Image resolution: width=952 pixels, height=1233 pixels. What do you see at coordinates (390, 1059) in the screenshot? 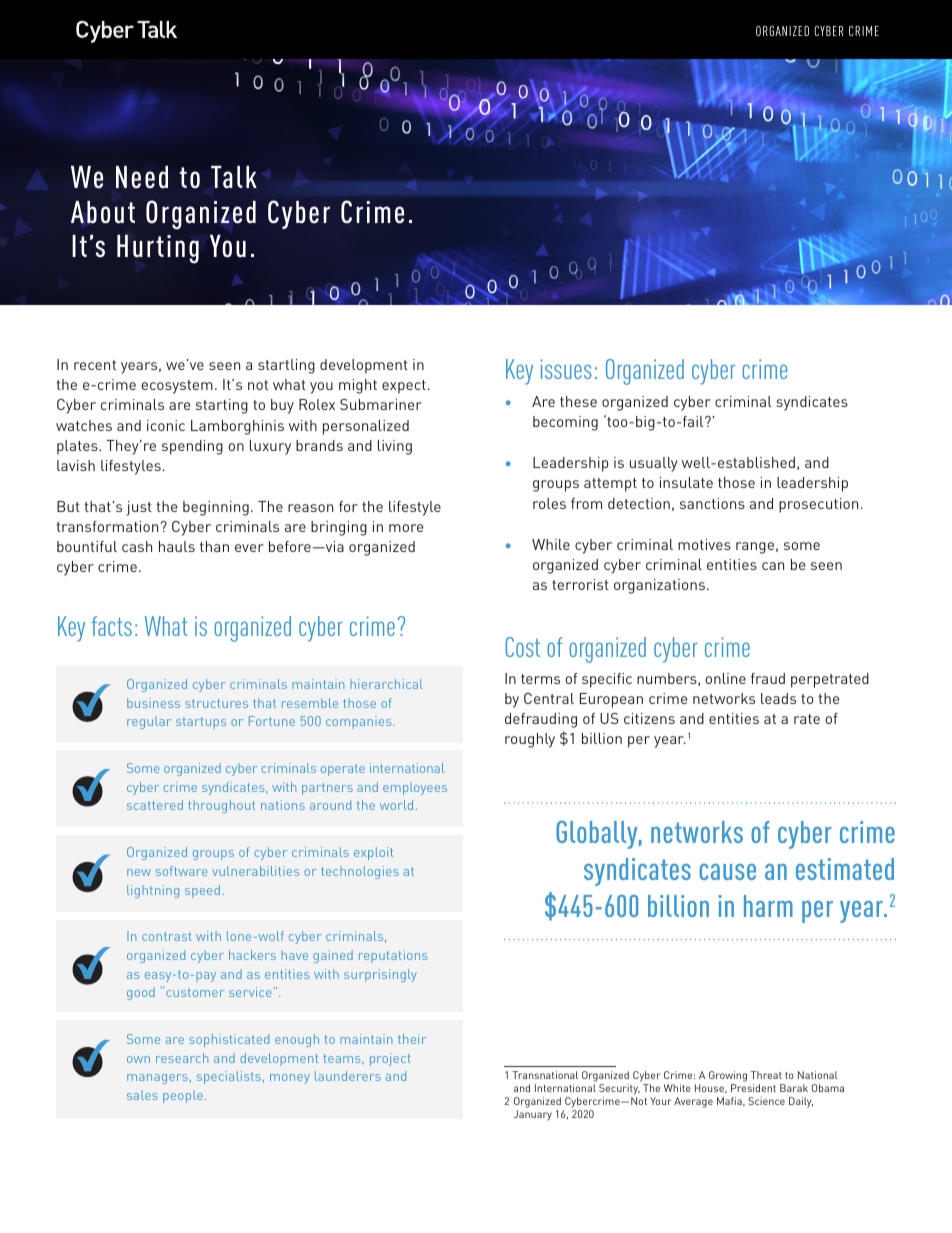
I see `project` at bounding box center [390, 1059].
